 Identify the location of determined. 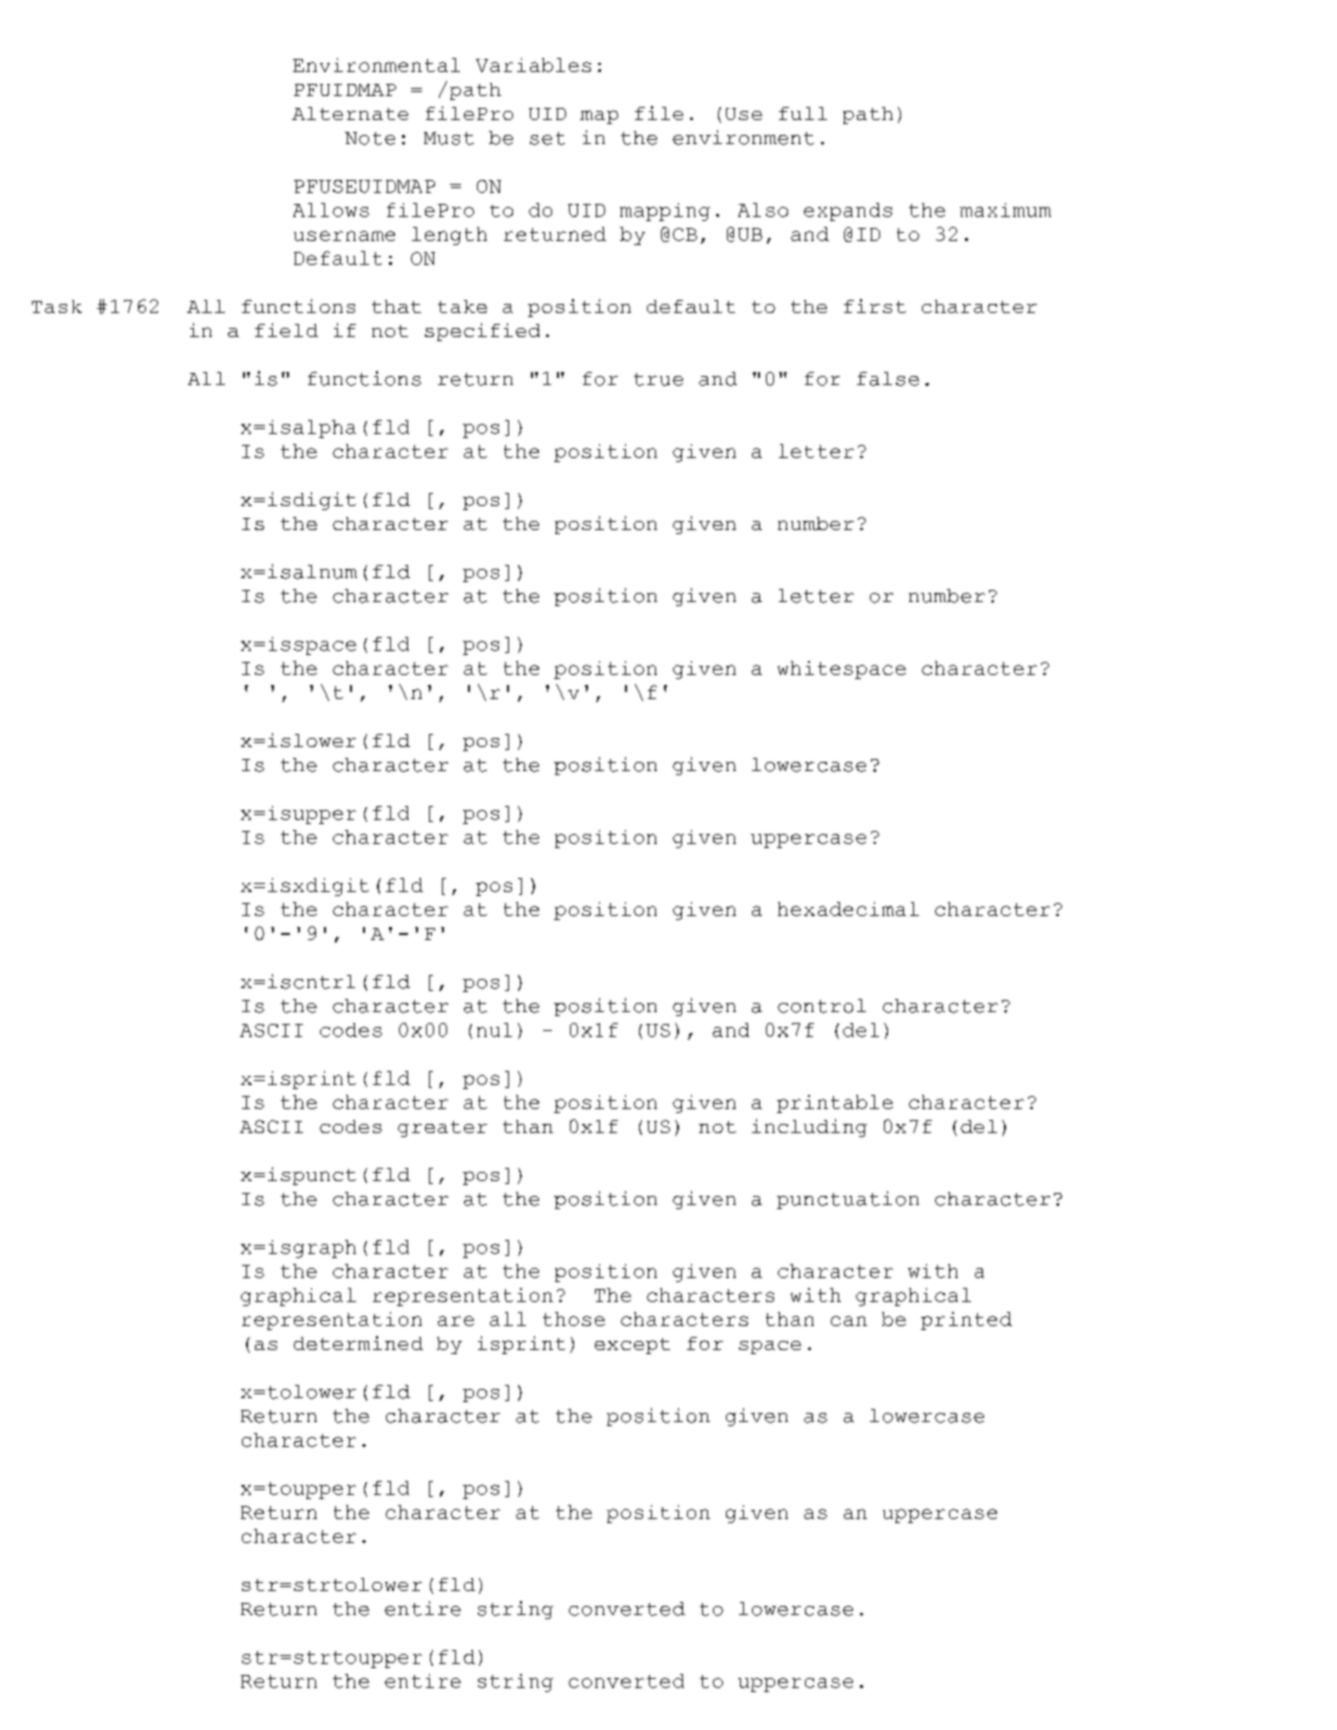
(358, 1343).
